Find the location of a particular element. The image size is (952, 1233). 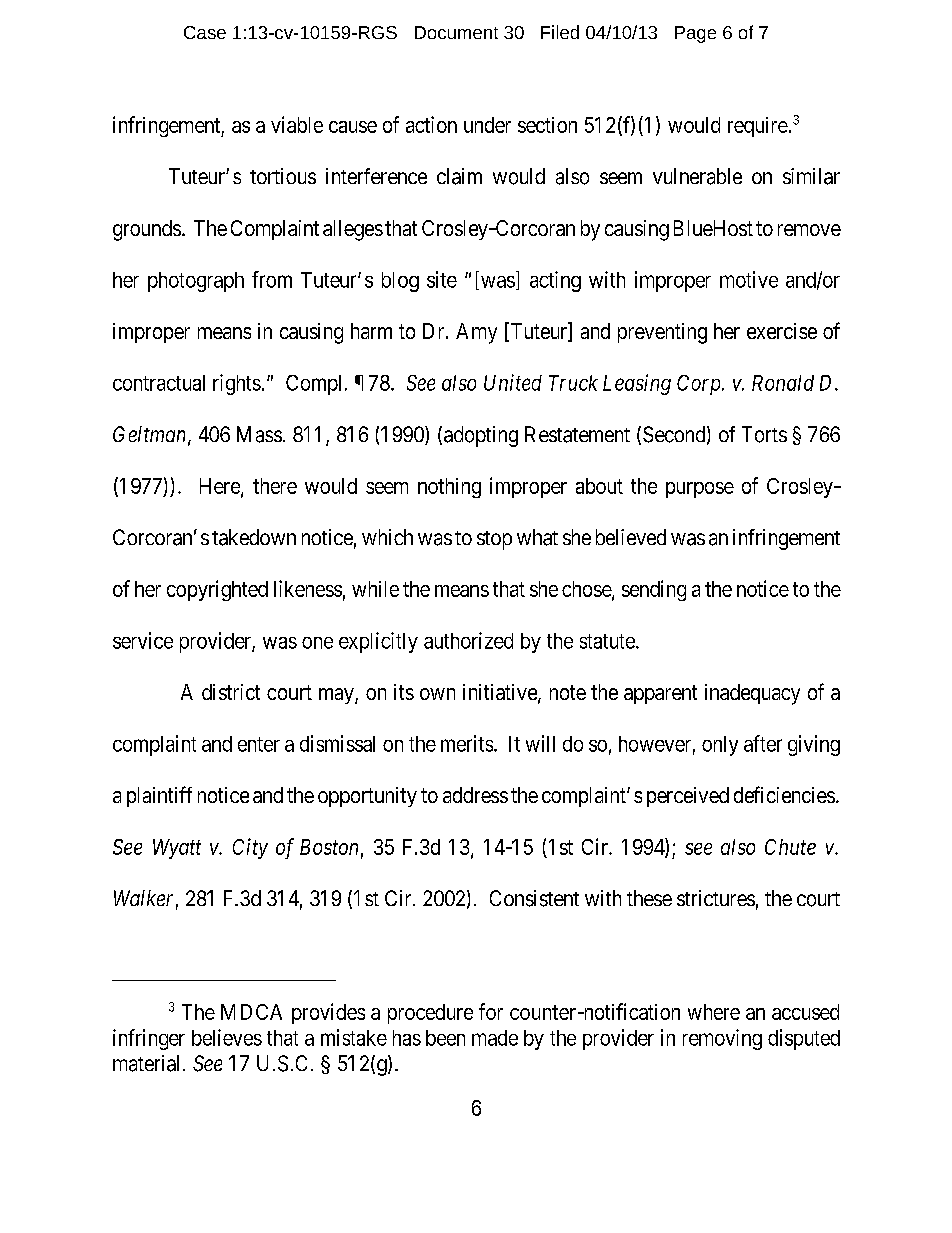

copyrighted is located at coordinates (217, 590).
